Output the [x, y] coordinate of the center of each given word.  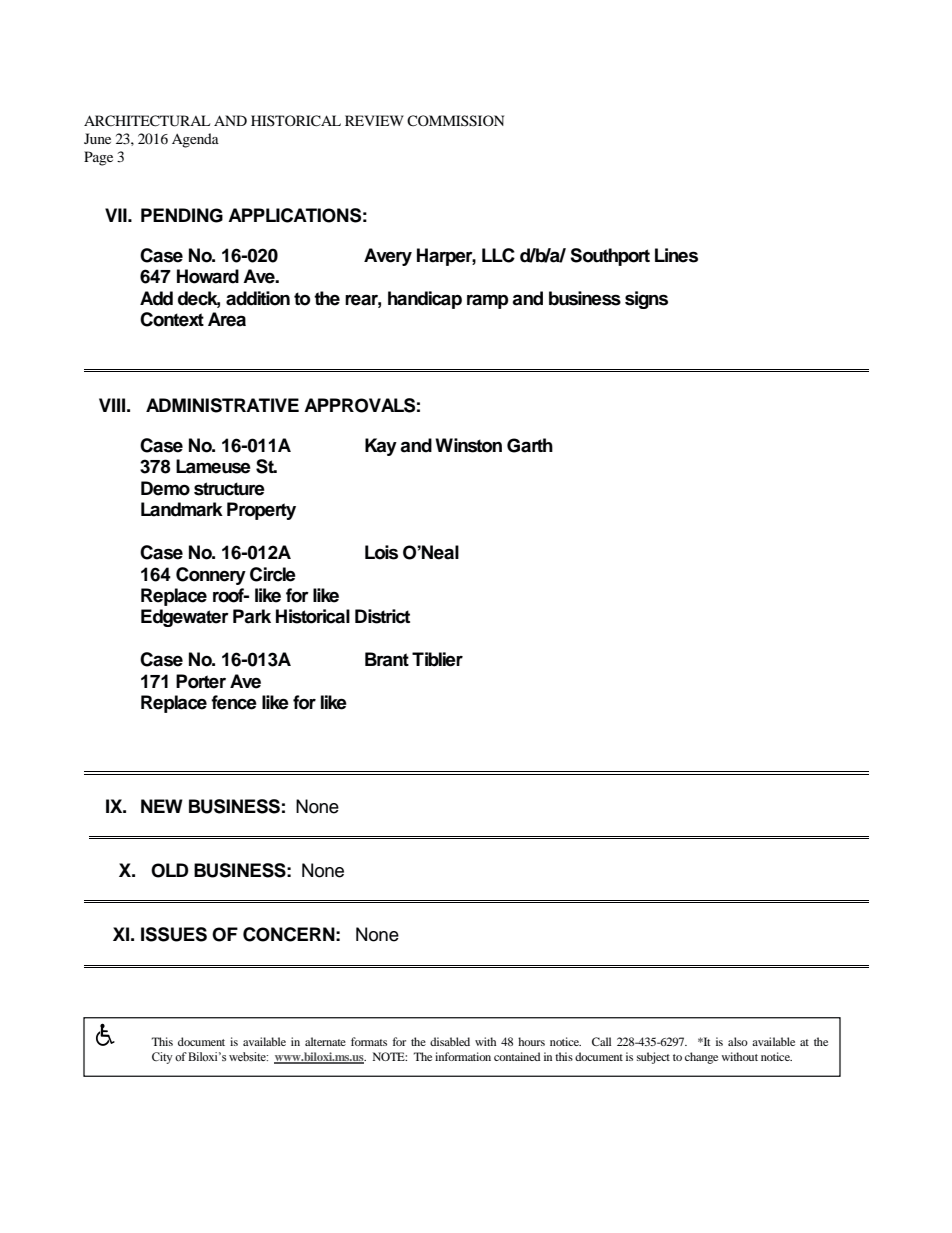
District [382, 616]
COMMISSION [455, 121]
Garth [530, 445]
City [162, 1058]
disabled [450, 1041]
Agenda [195, 140]
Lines [676, 255]
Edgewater [185, 618]
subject [653, 1058]
